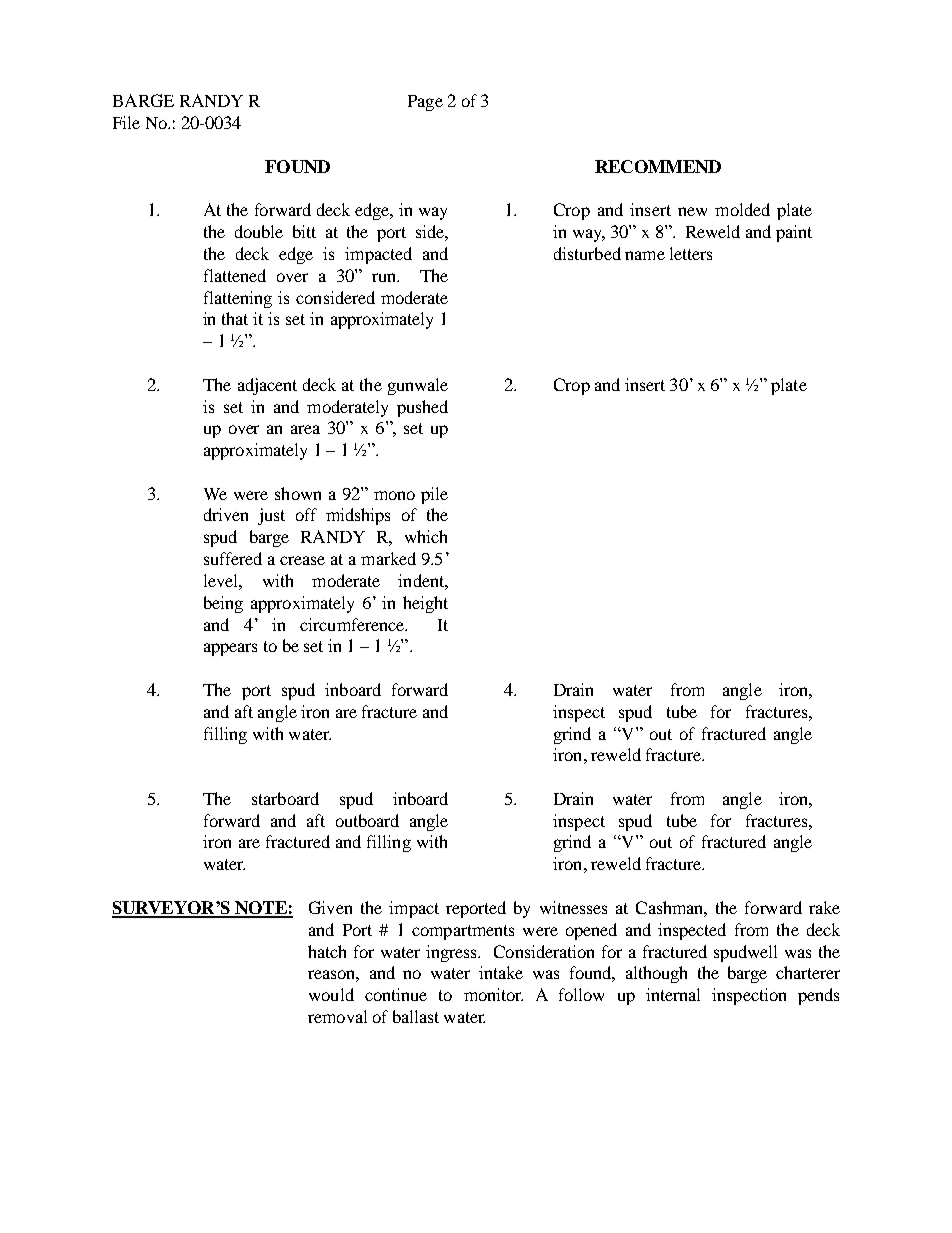 The image size is (952, 1233). I want to click on monitor, so click(493, 994).
